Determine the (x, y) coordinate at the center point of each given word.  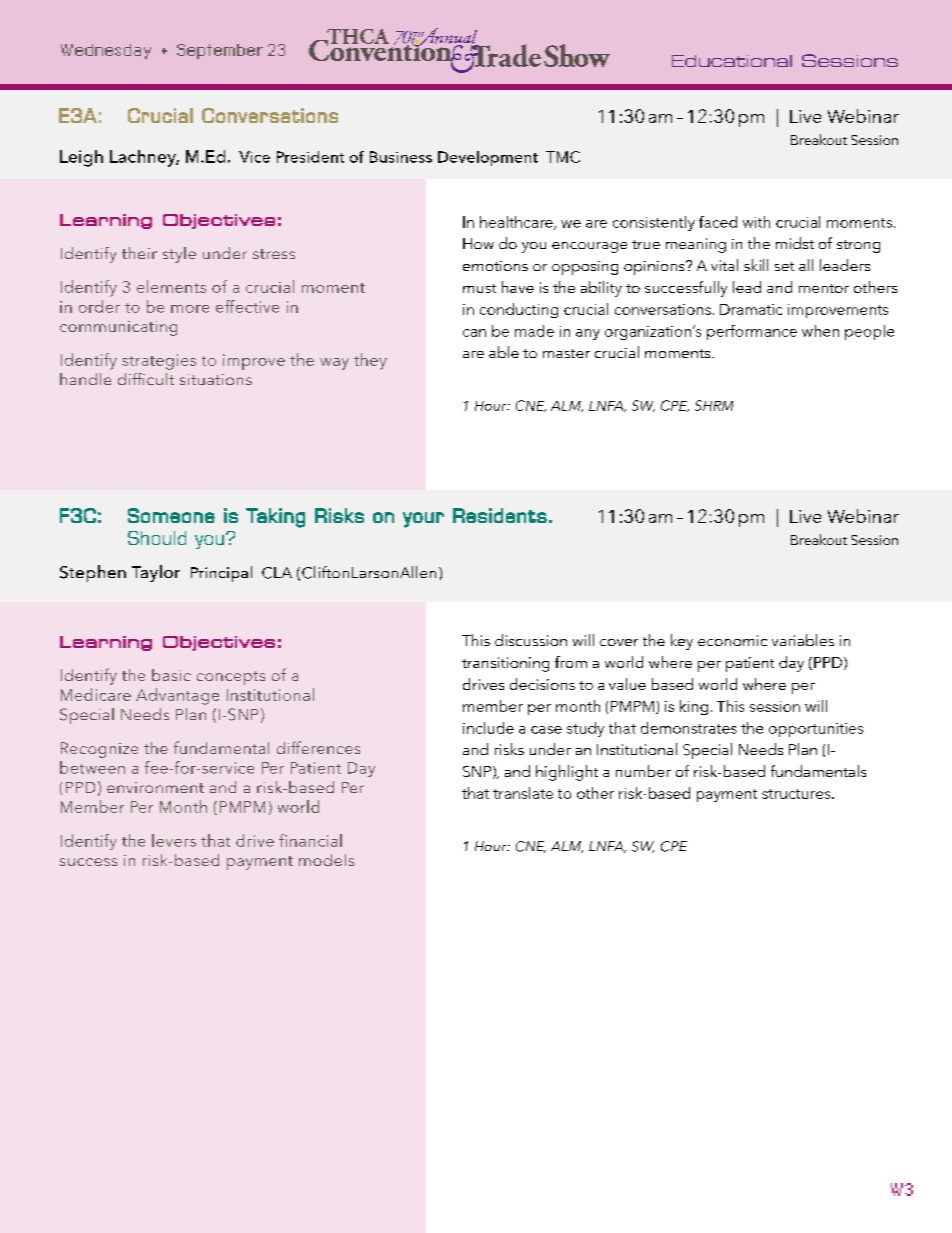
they (370, 361)
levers (174, 840)
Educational (732, 61)
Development (488, 158)
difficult (146, 379)
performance (752, 332)
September (220, 51)
